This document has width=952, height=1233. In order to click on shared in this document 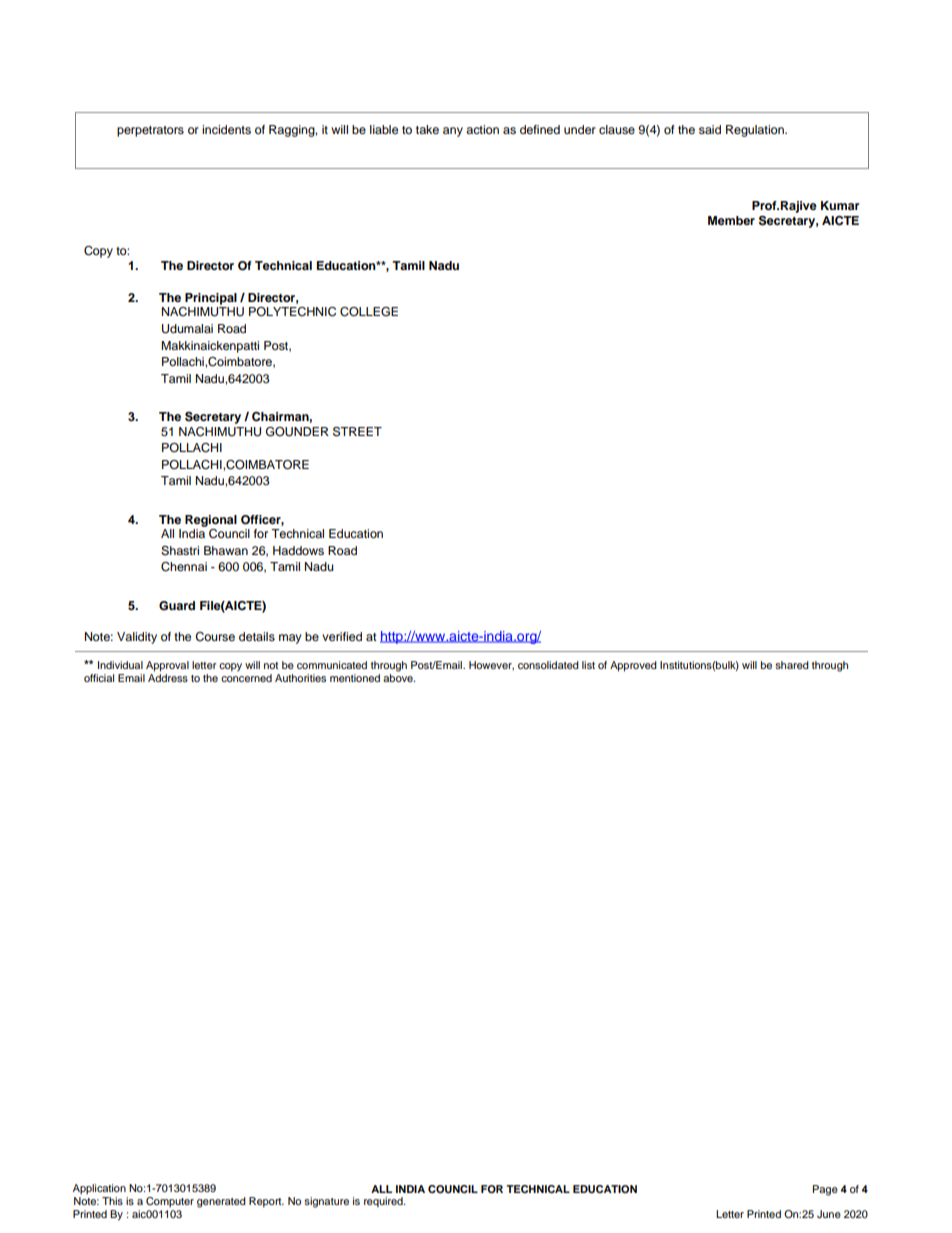, I will do `click(792, 665)`.
